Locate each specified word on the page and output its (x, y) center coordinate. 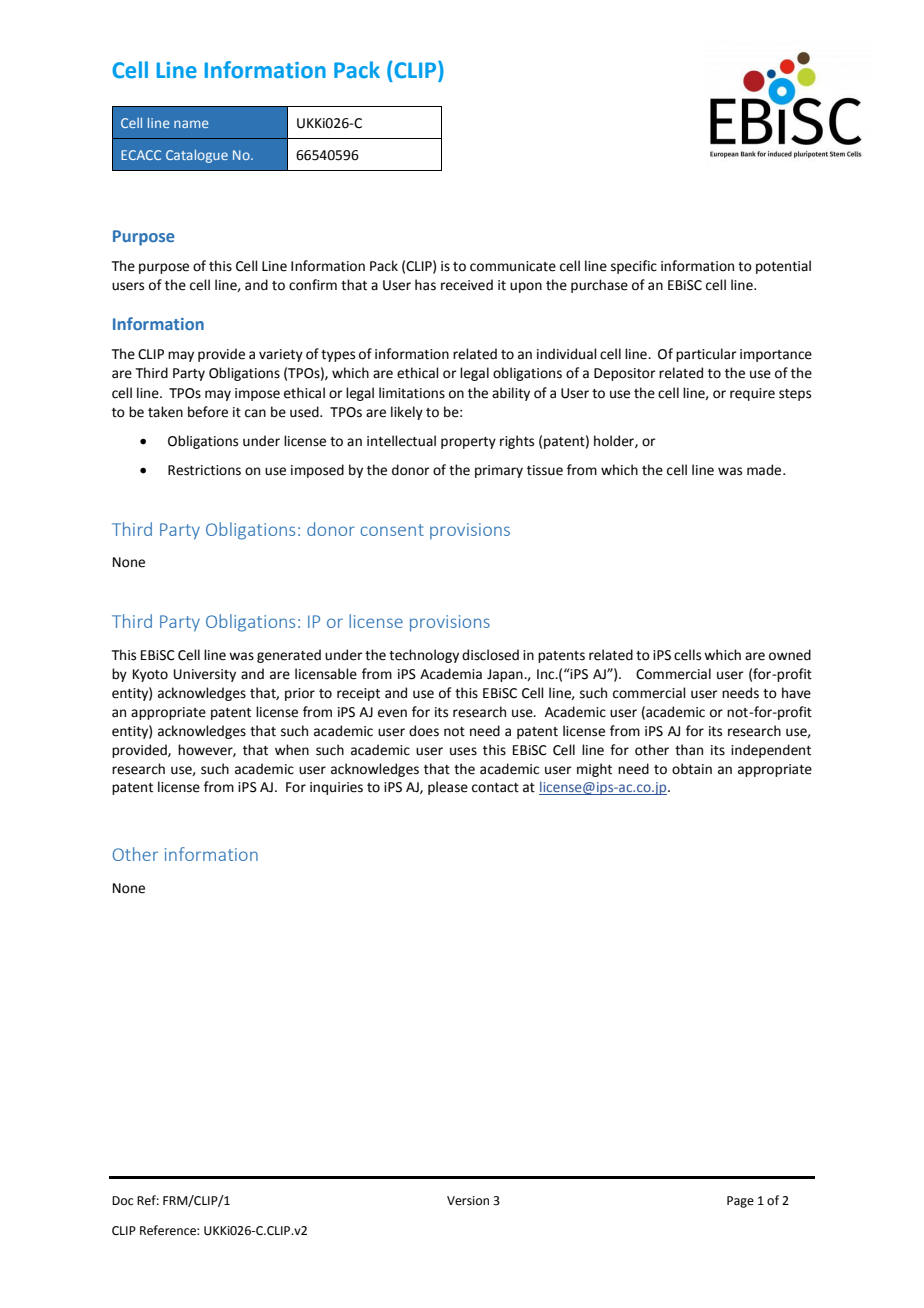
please (448, 788)
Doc (122, 1200)
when (292, 750)
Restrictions (204, 470)
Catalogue (197, 156)
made (765, 470)
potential (783, 267)
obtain (692, 769)
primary (499, 471)
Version (468, 1201)
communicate (513, 266)
